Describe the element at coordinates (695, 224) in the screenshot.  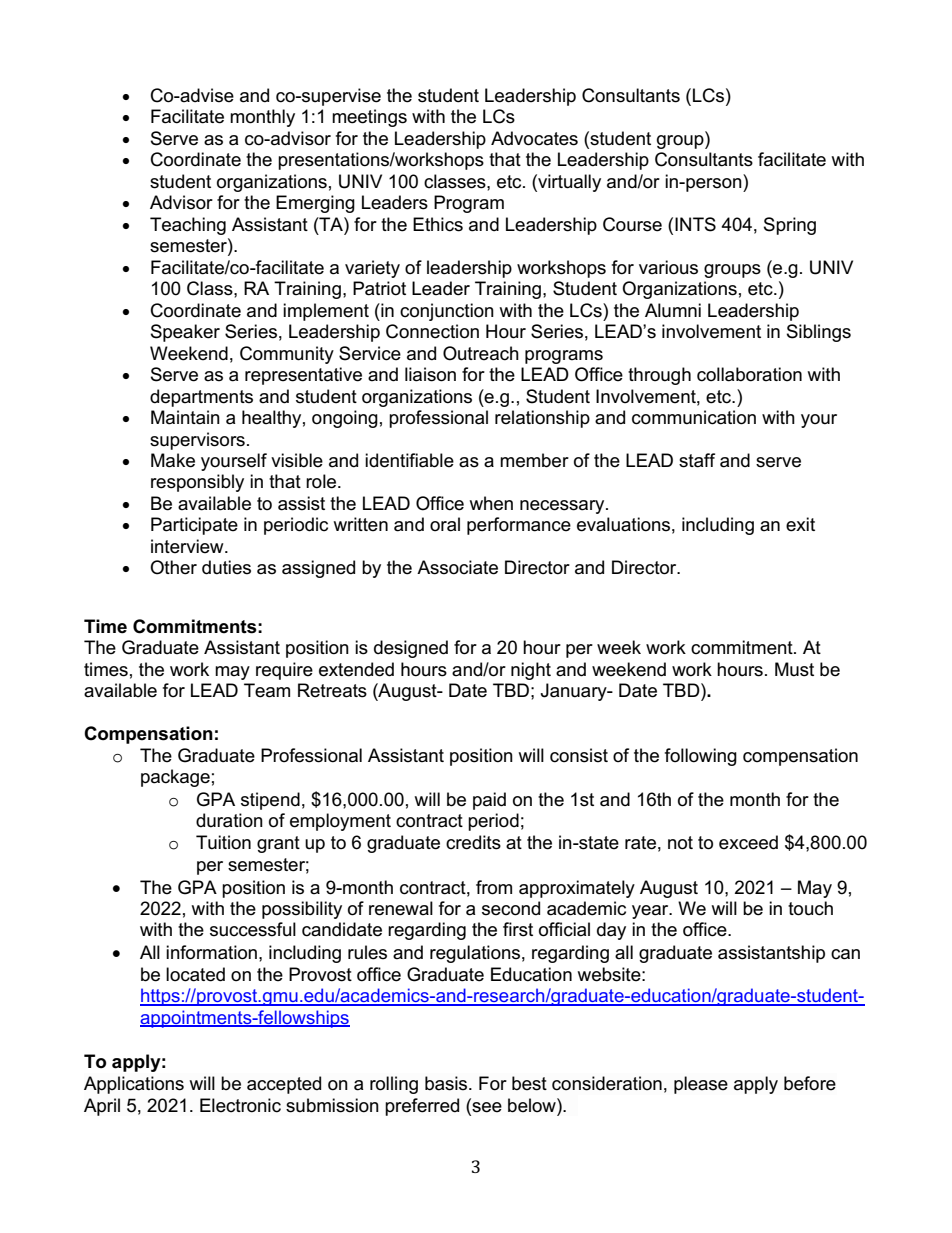
I see `INTS` at that location.
